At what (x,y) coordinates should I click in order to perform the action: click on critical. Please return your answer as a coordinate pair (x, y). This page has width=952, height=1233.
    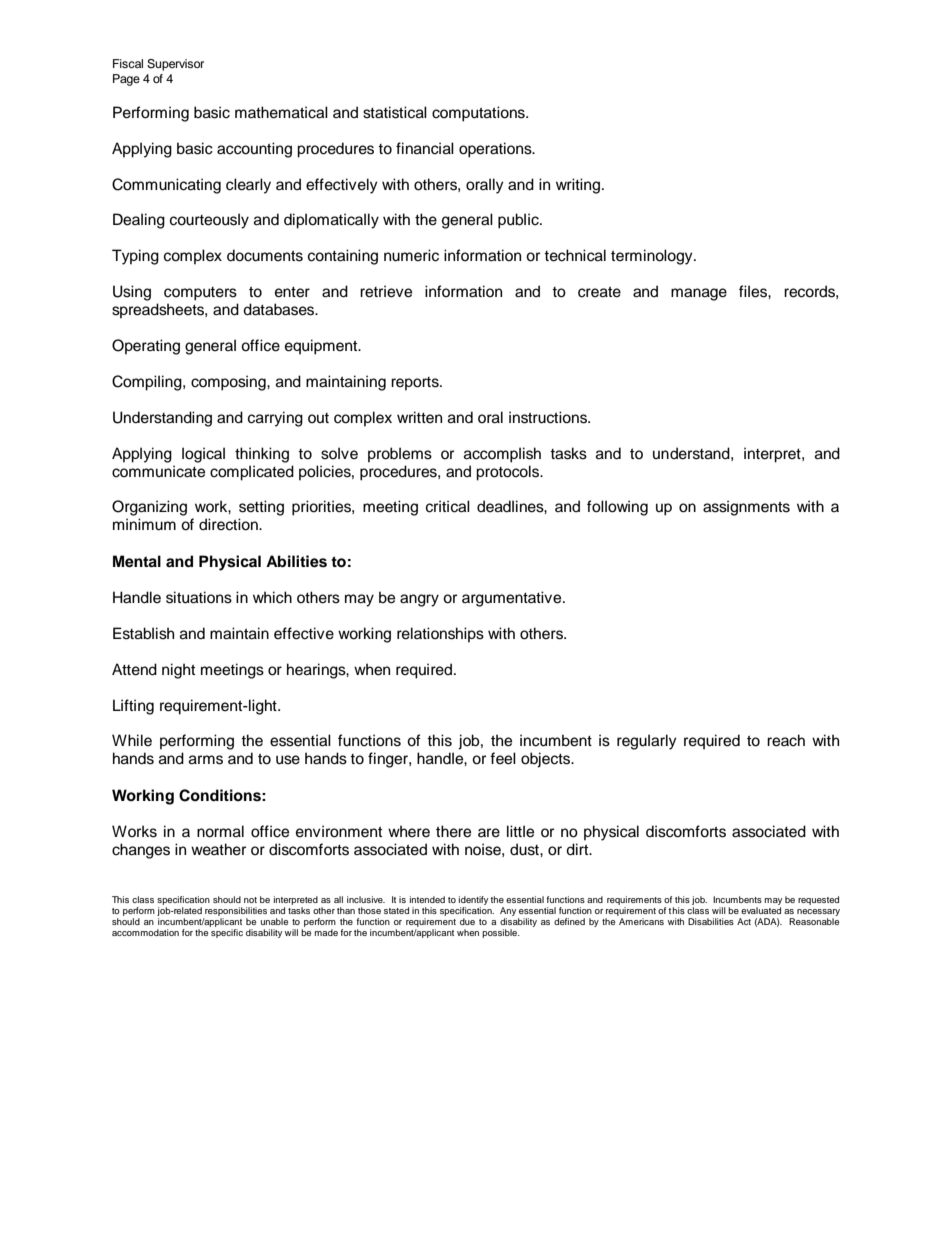
    Looking at the image, I should click on (448, 506).
